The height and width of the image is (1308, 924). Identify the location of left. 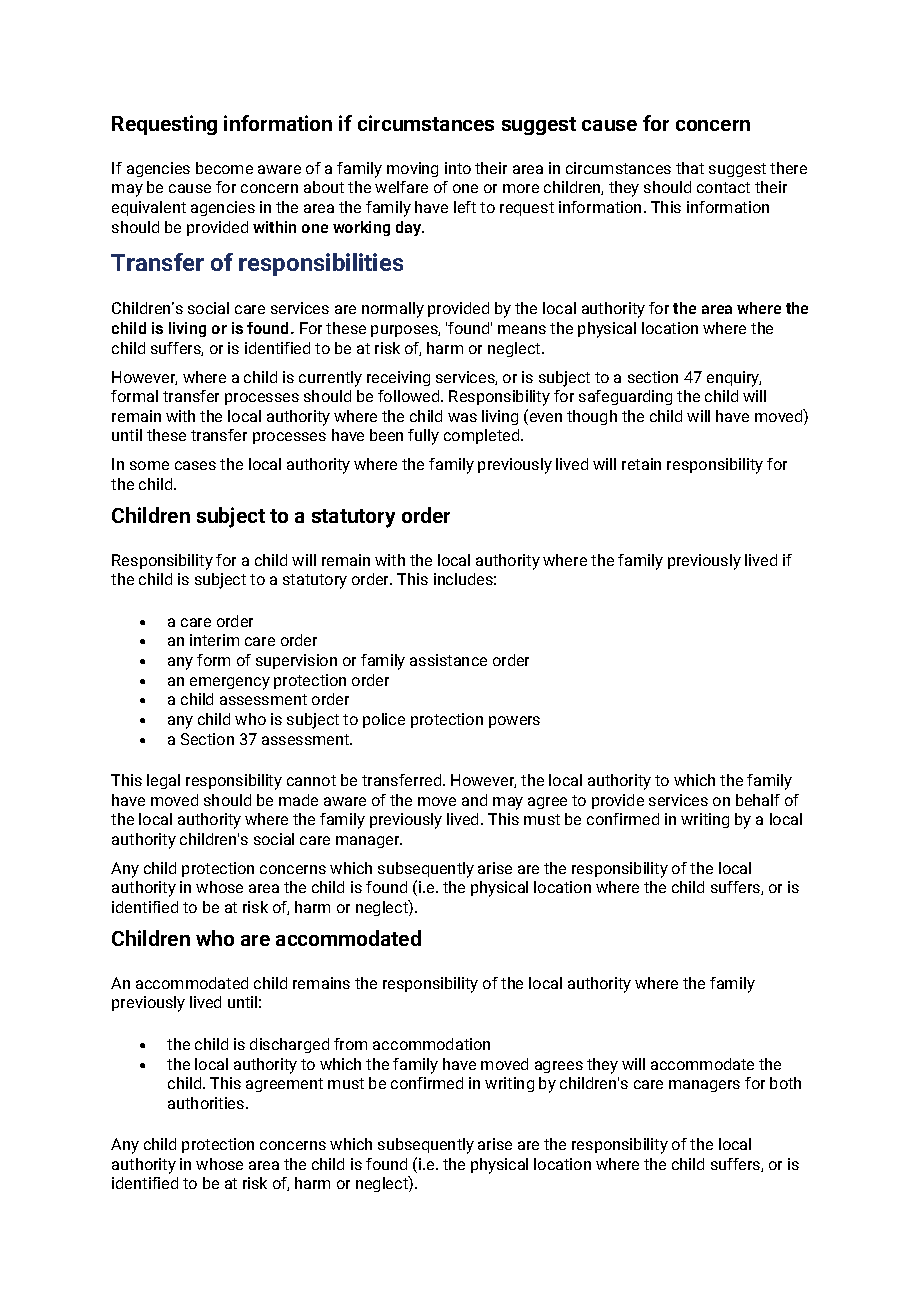
(465, 207).
